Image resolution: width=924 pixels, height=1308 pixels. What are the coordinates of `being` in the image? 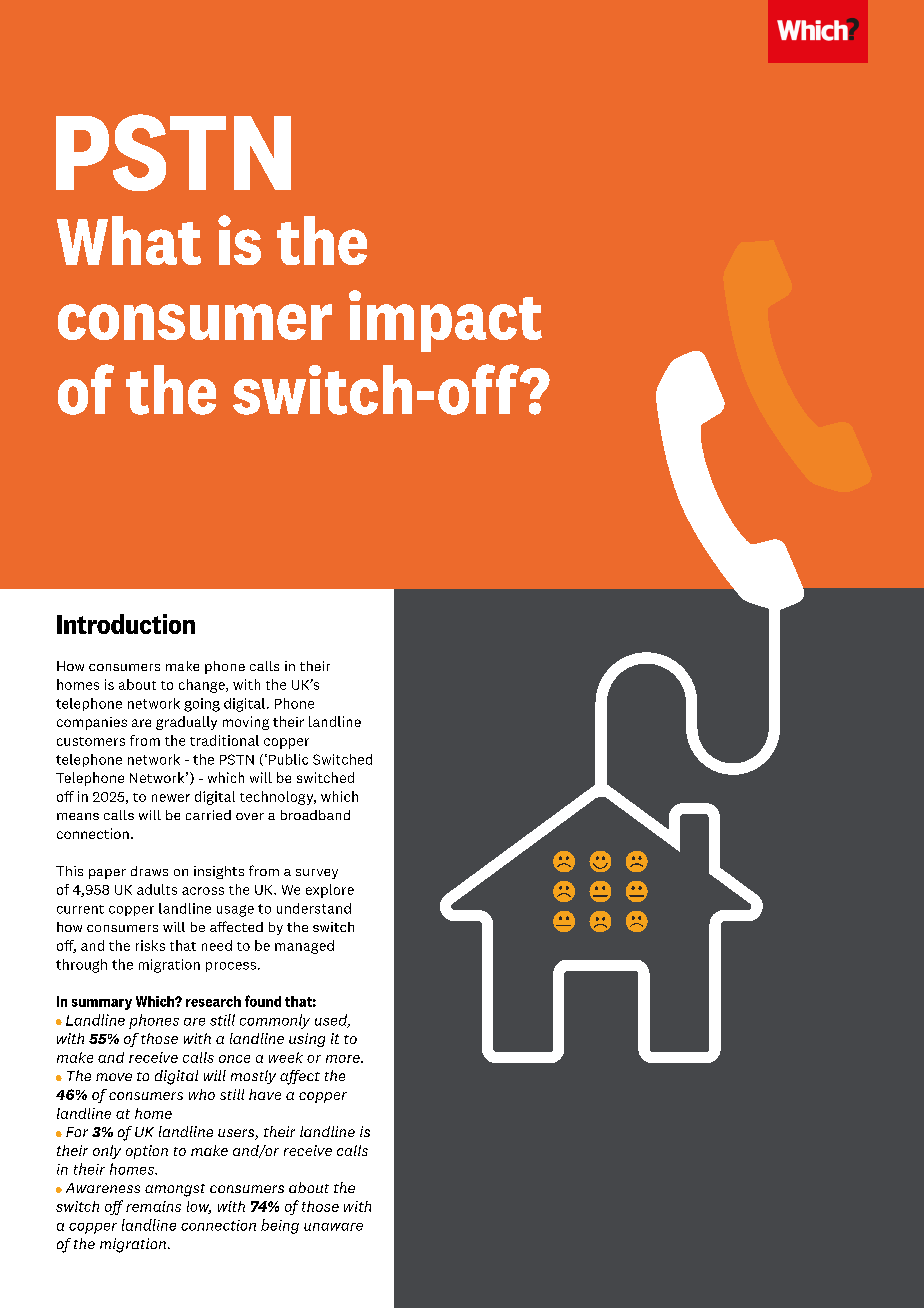 It's located at (280, 1226).
